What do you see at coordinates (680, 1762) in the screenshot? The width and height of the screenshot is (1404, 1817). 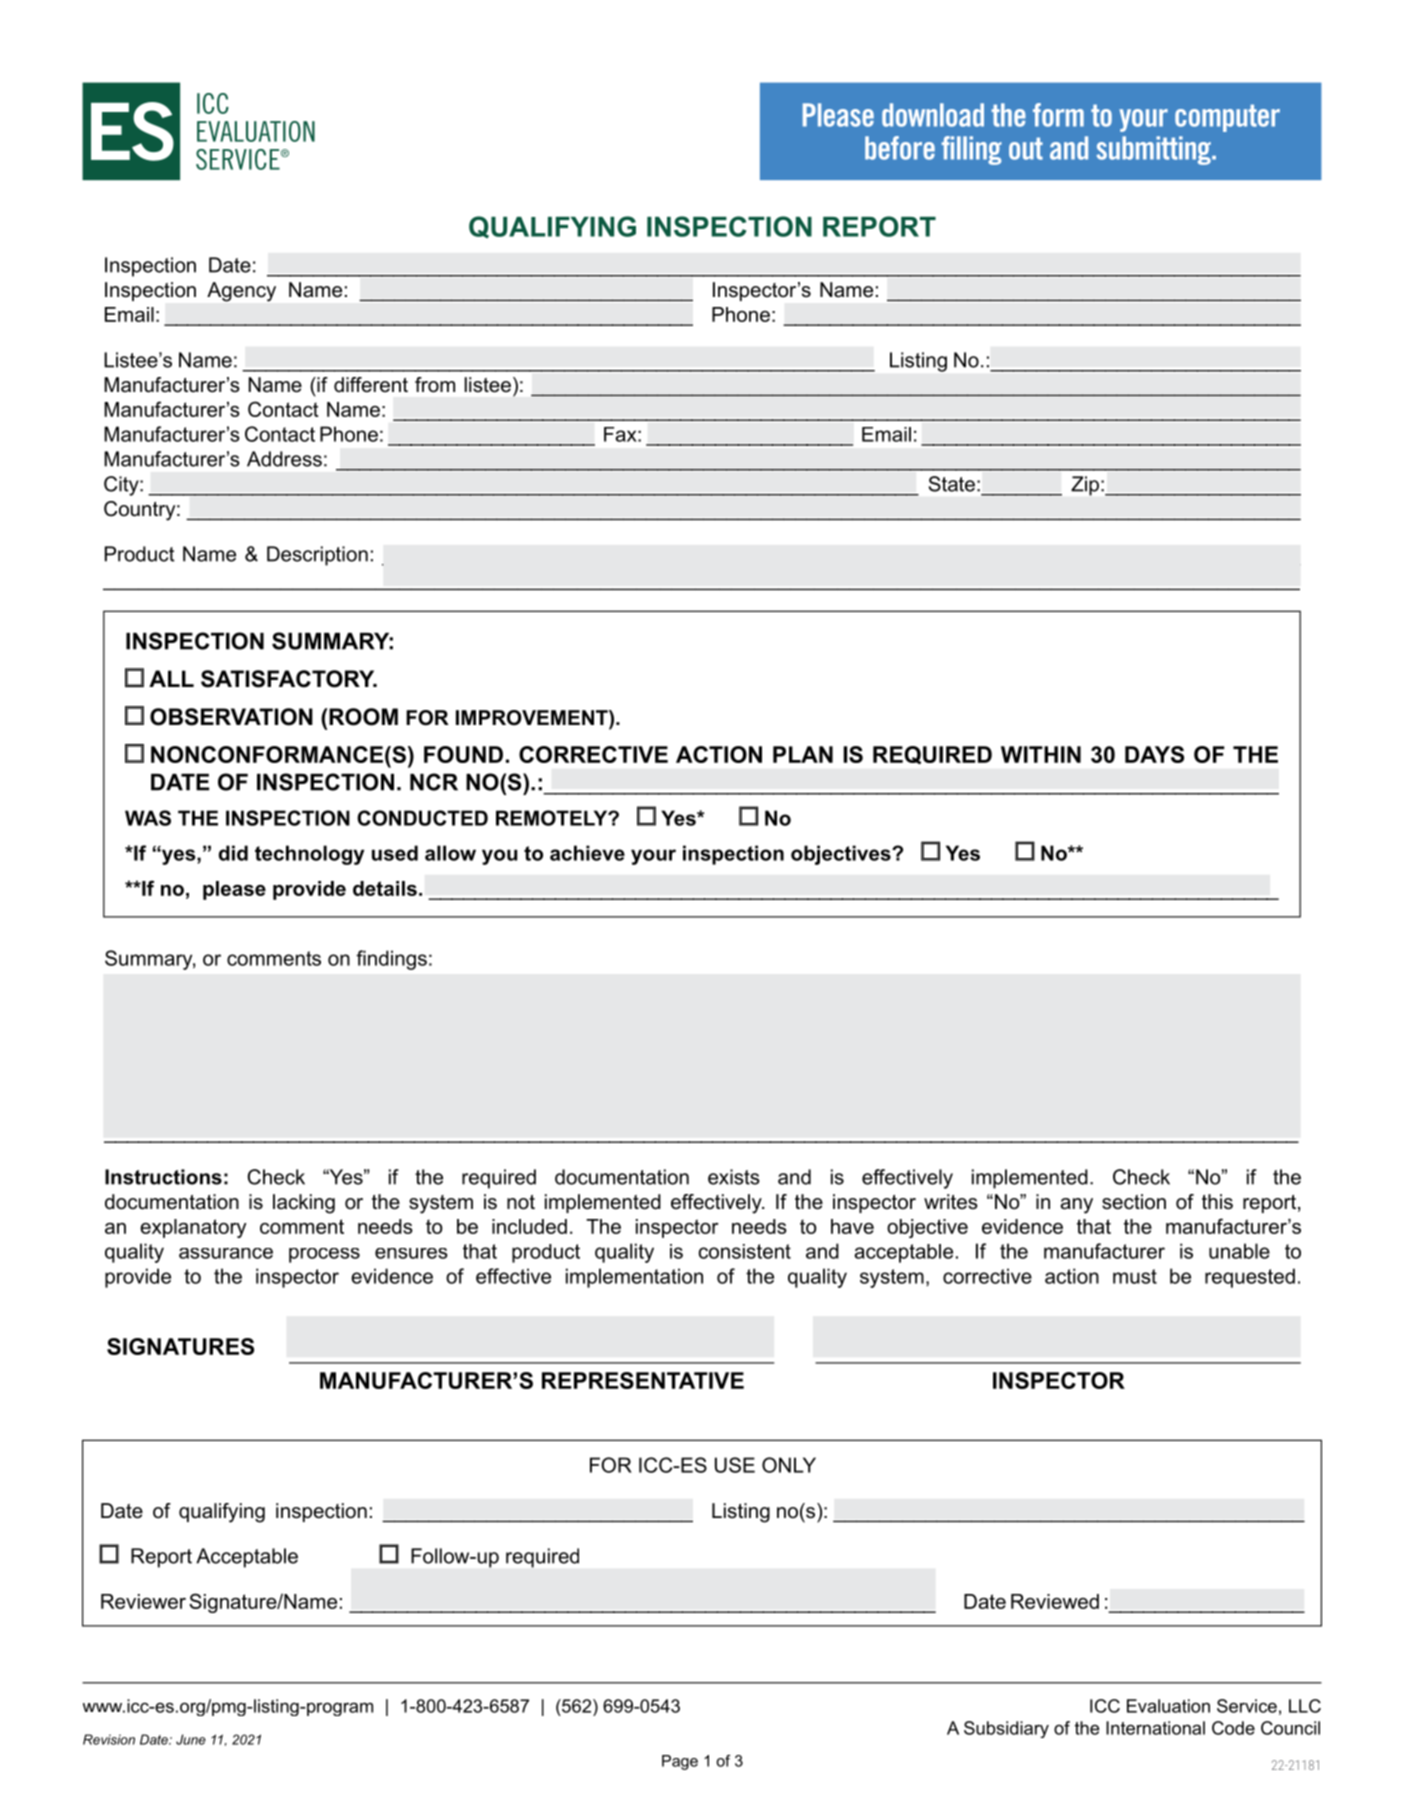 I see `Page` at bounding box center [680, 1762].
